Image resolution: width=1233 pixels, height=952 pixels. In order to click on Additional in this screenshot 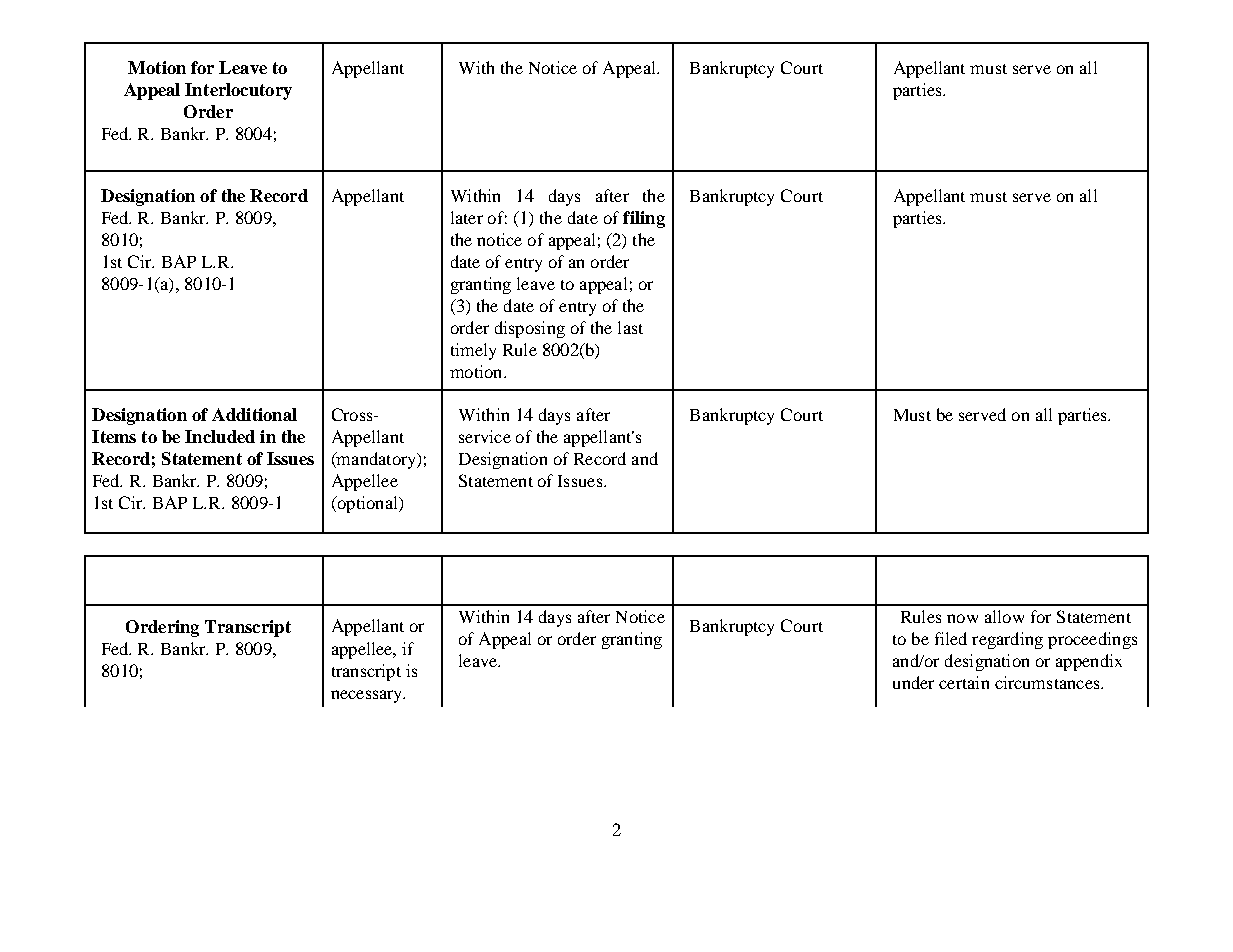, I will do `click(254, 414)`.
